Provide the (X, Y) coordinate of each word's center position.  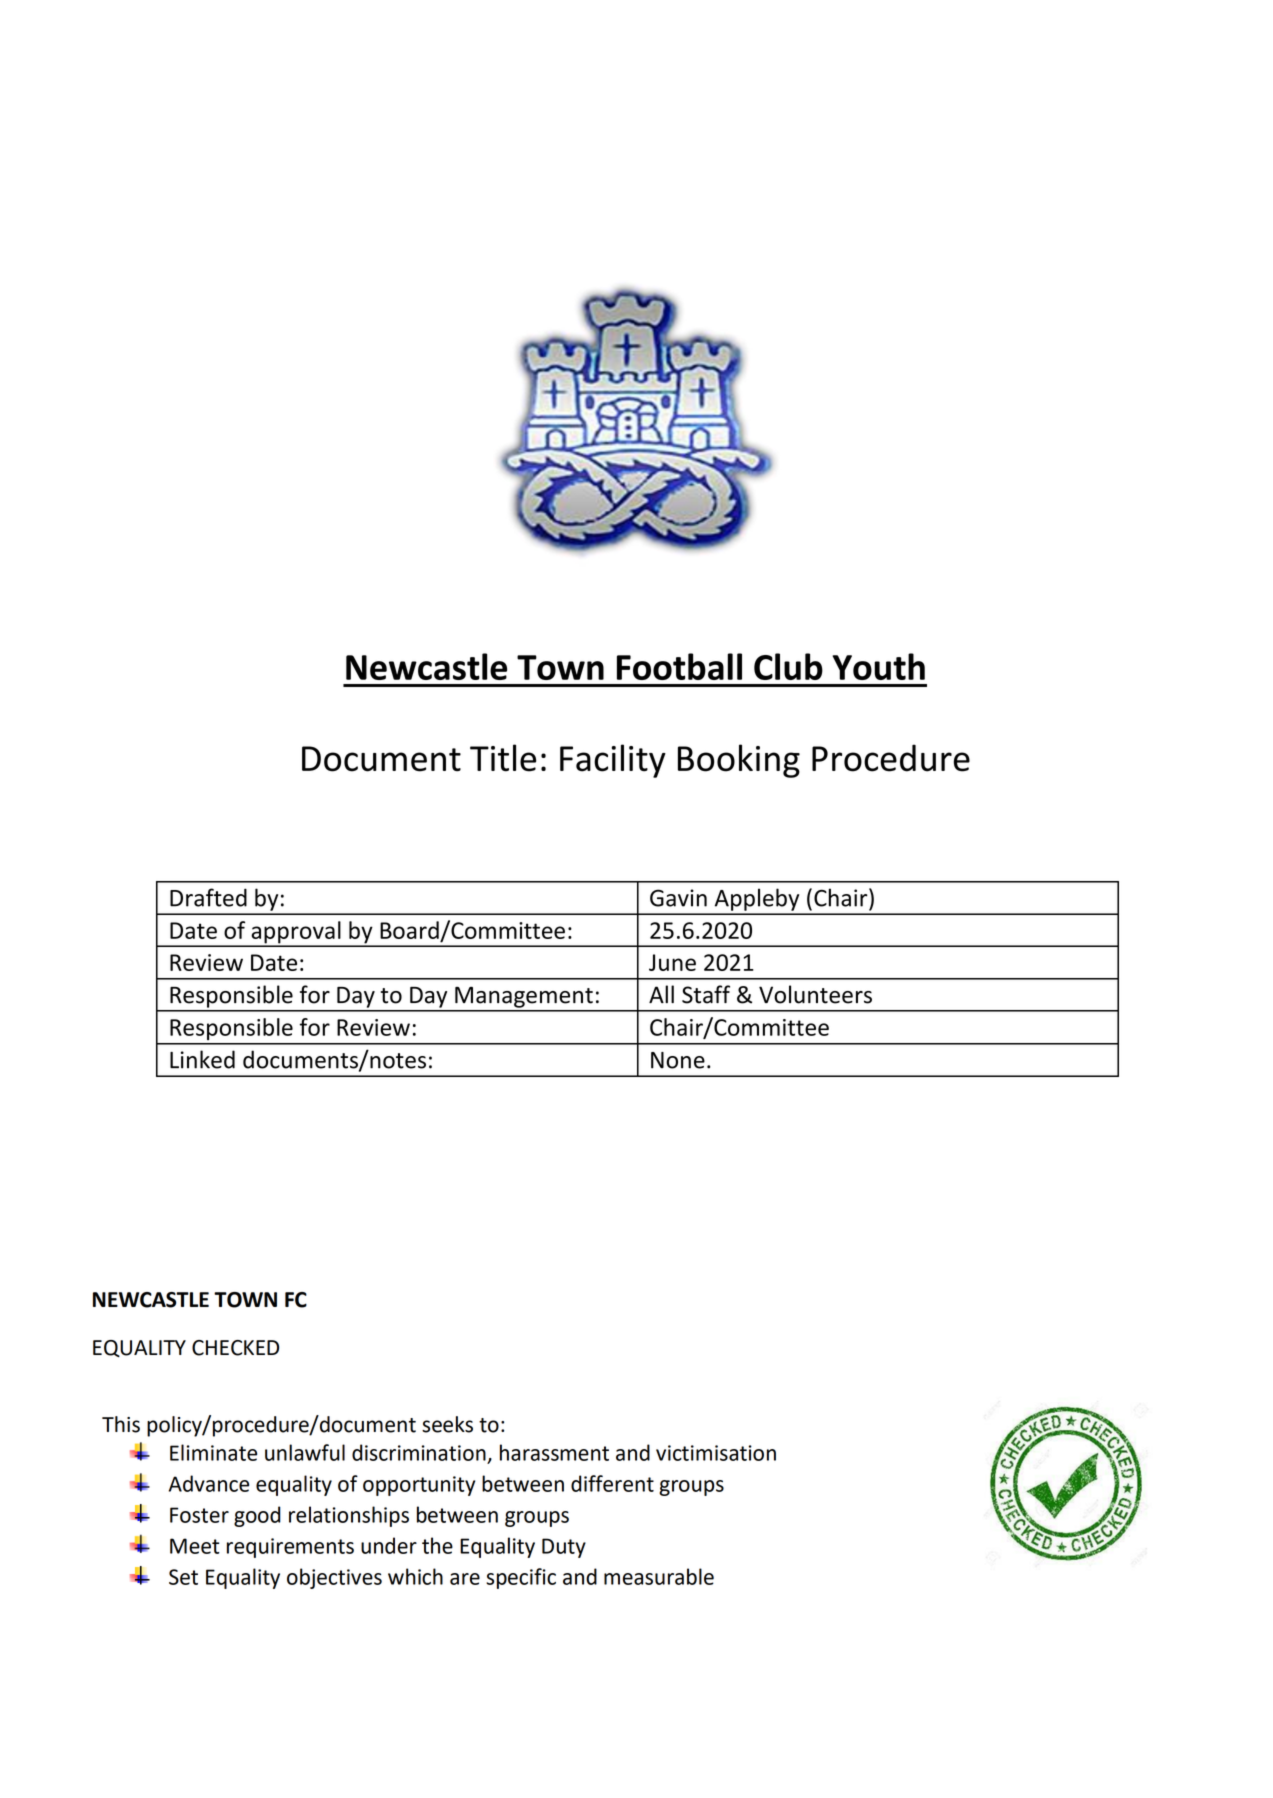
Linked (202, 1059)
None (678, 1060)
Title (503, 758)
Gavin (678, 898)
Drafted (208, 897)
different (612, 1483)
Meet (195, 1546)
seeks (447, 1424)
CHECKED (235, 1348)
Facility (613, 761)
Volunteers (815, 994)
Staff (706, 994)
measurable (659, 1576)
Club (788, 666)
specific (521, 1578)
